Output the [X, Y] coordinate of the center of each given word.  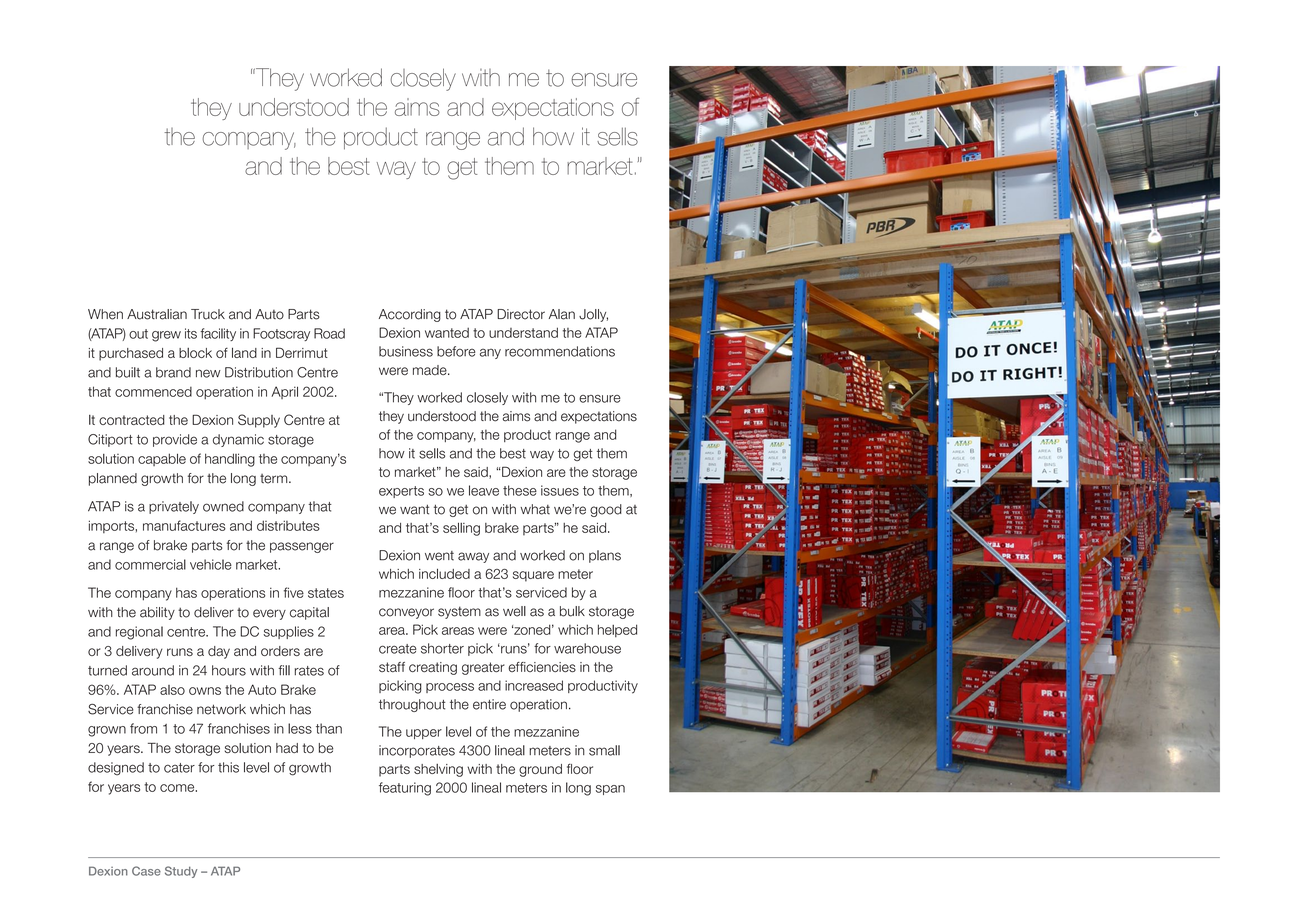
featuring [405, 789]
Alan [562, 314]
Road [329, 333]
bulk [572, 611]
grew [166, 336]
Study [181, 872]
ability [157, 613]
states [326, 593]
